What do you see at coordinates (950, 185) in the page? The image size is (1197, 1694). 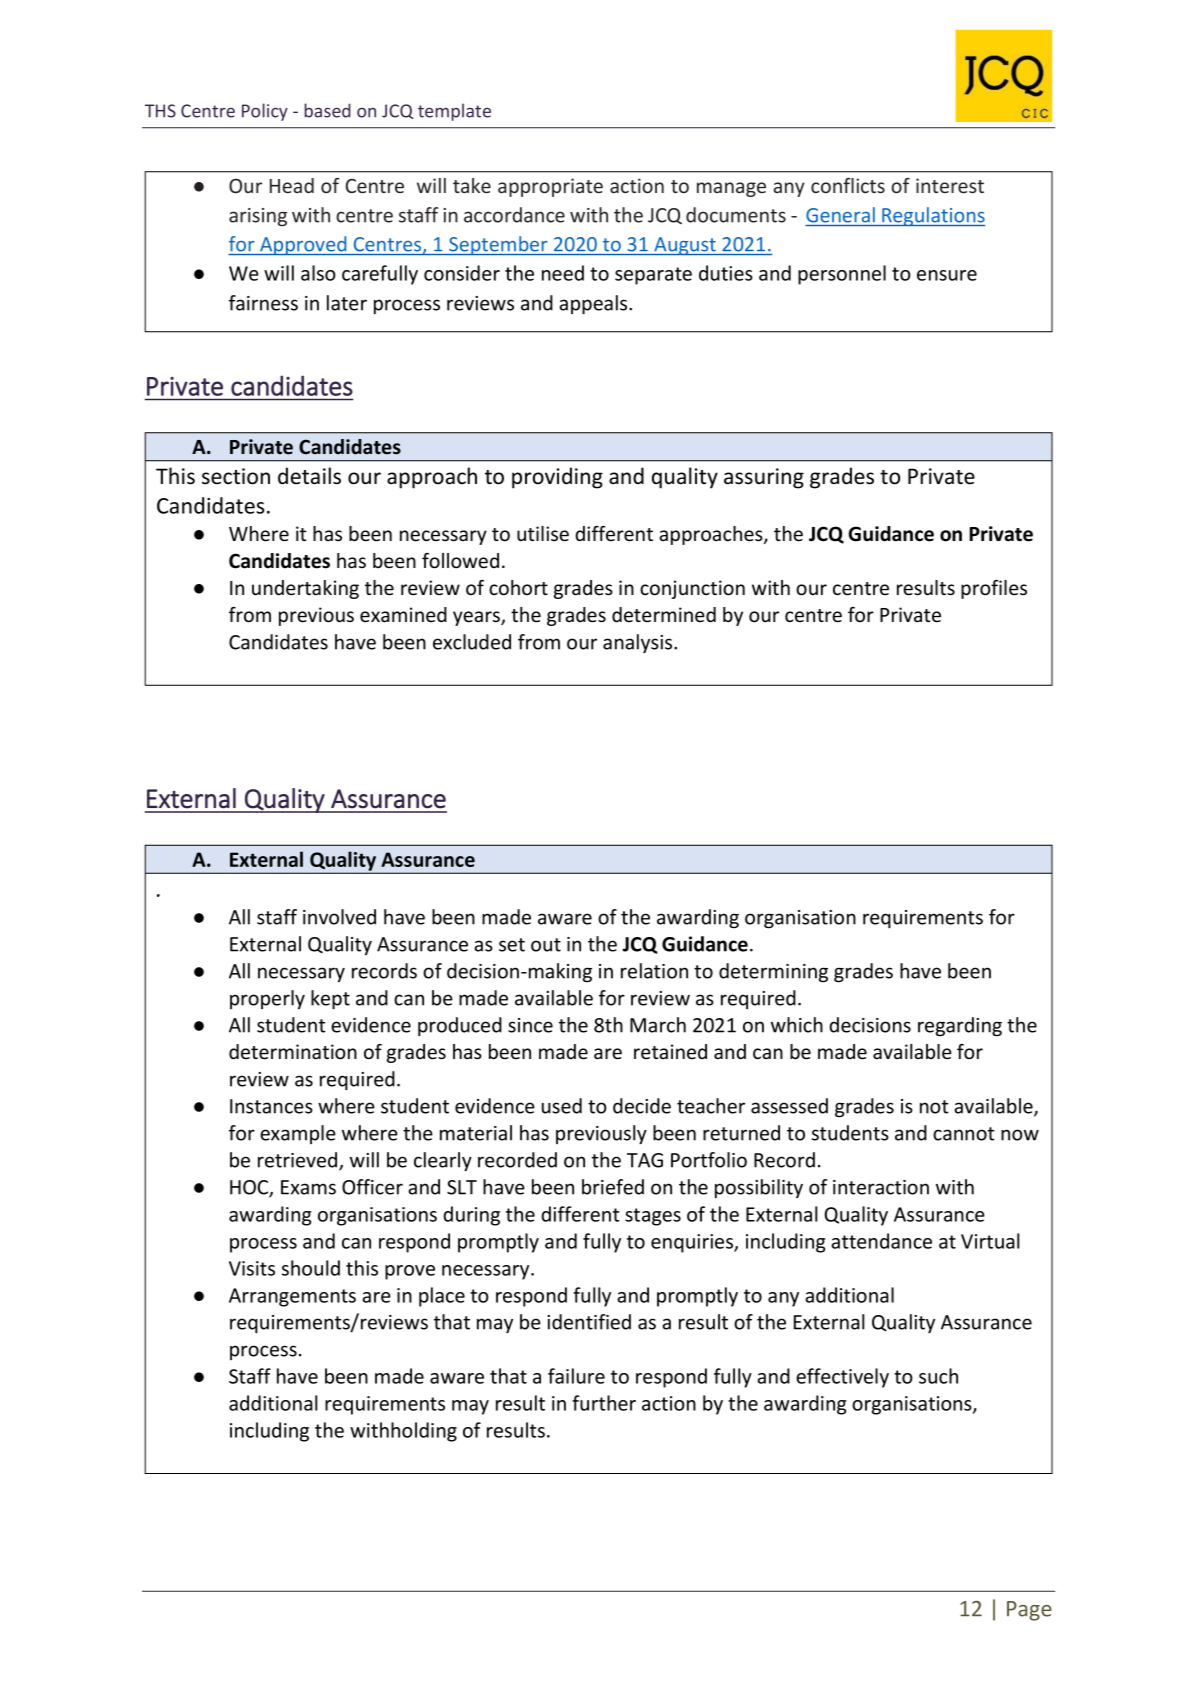 I see `interest` at bounding box center [950, 185].
